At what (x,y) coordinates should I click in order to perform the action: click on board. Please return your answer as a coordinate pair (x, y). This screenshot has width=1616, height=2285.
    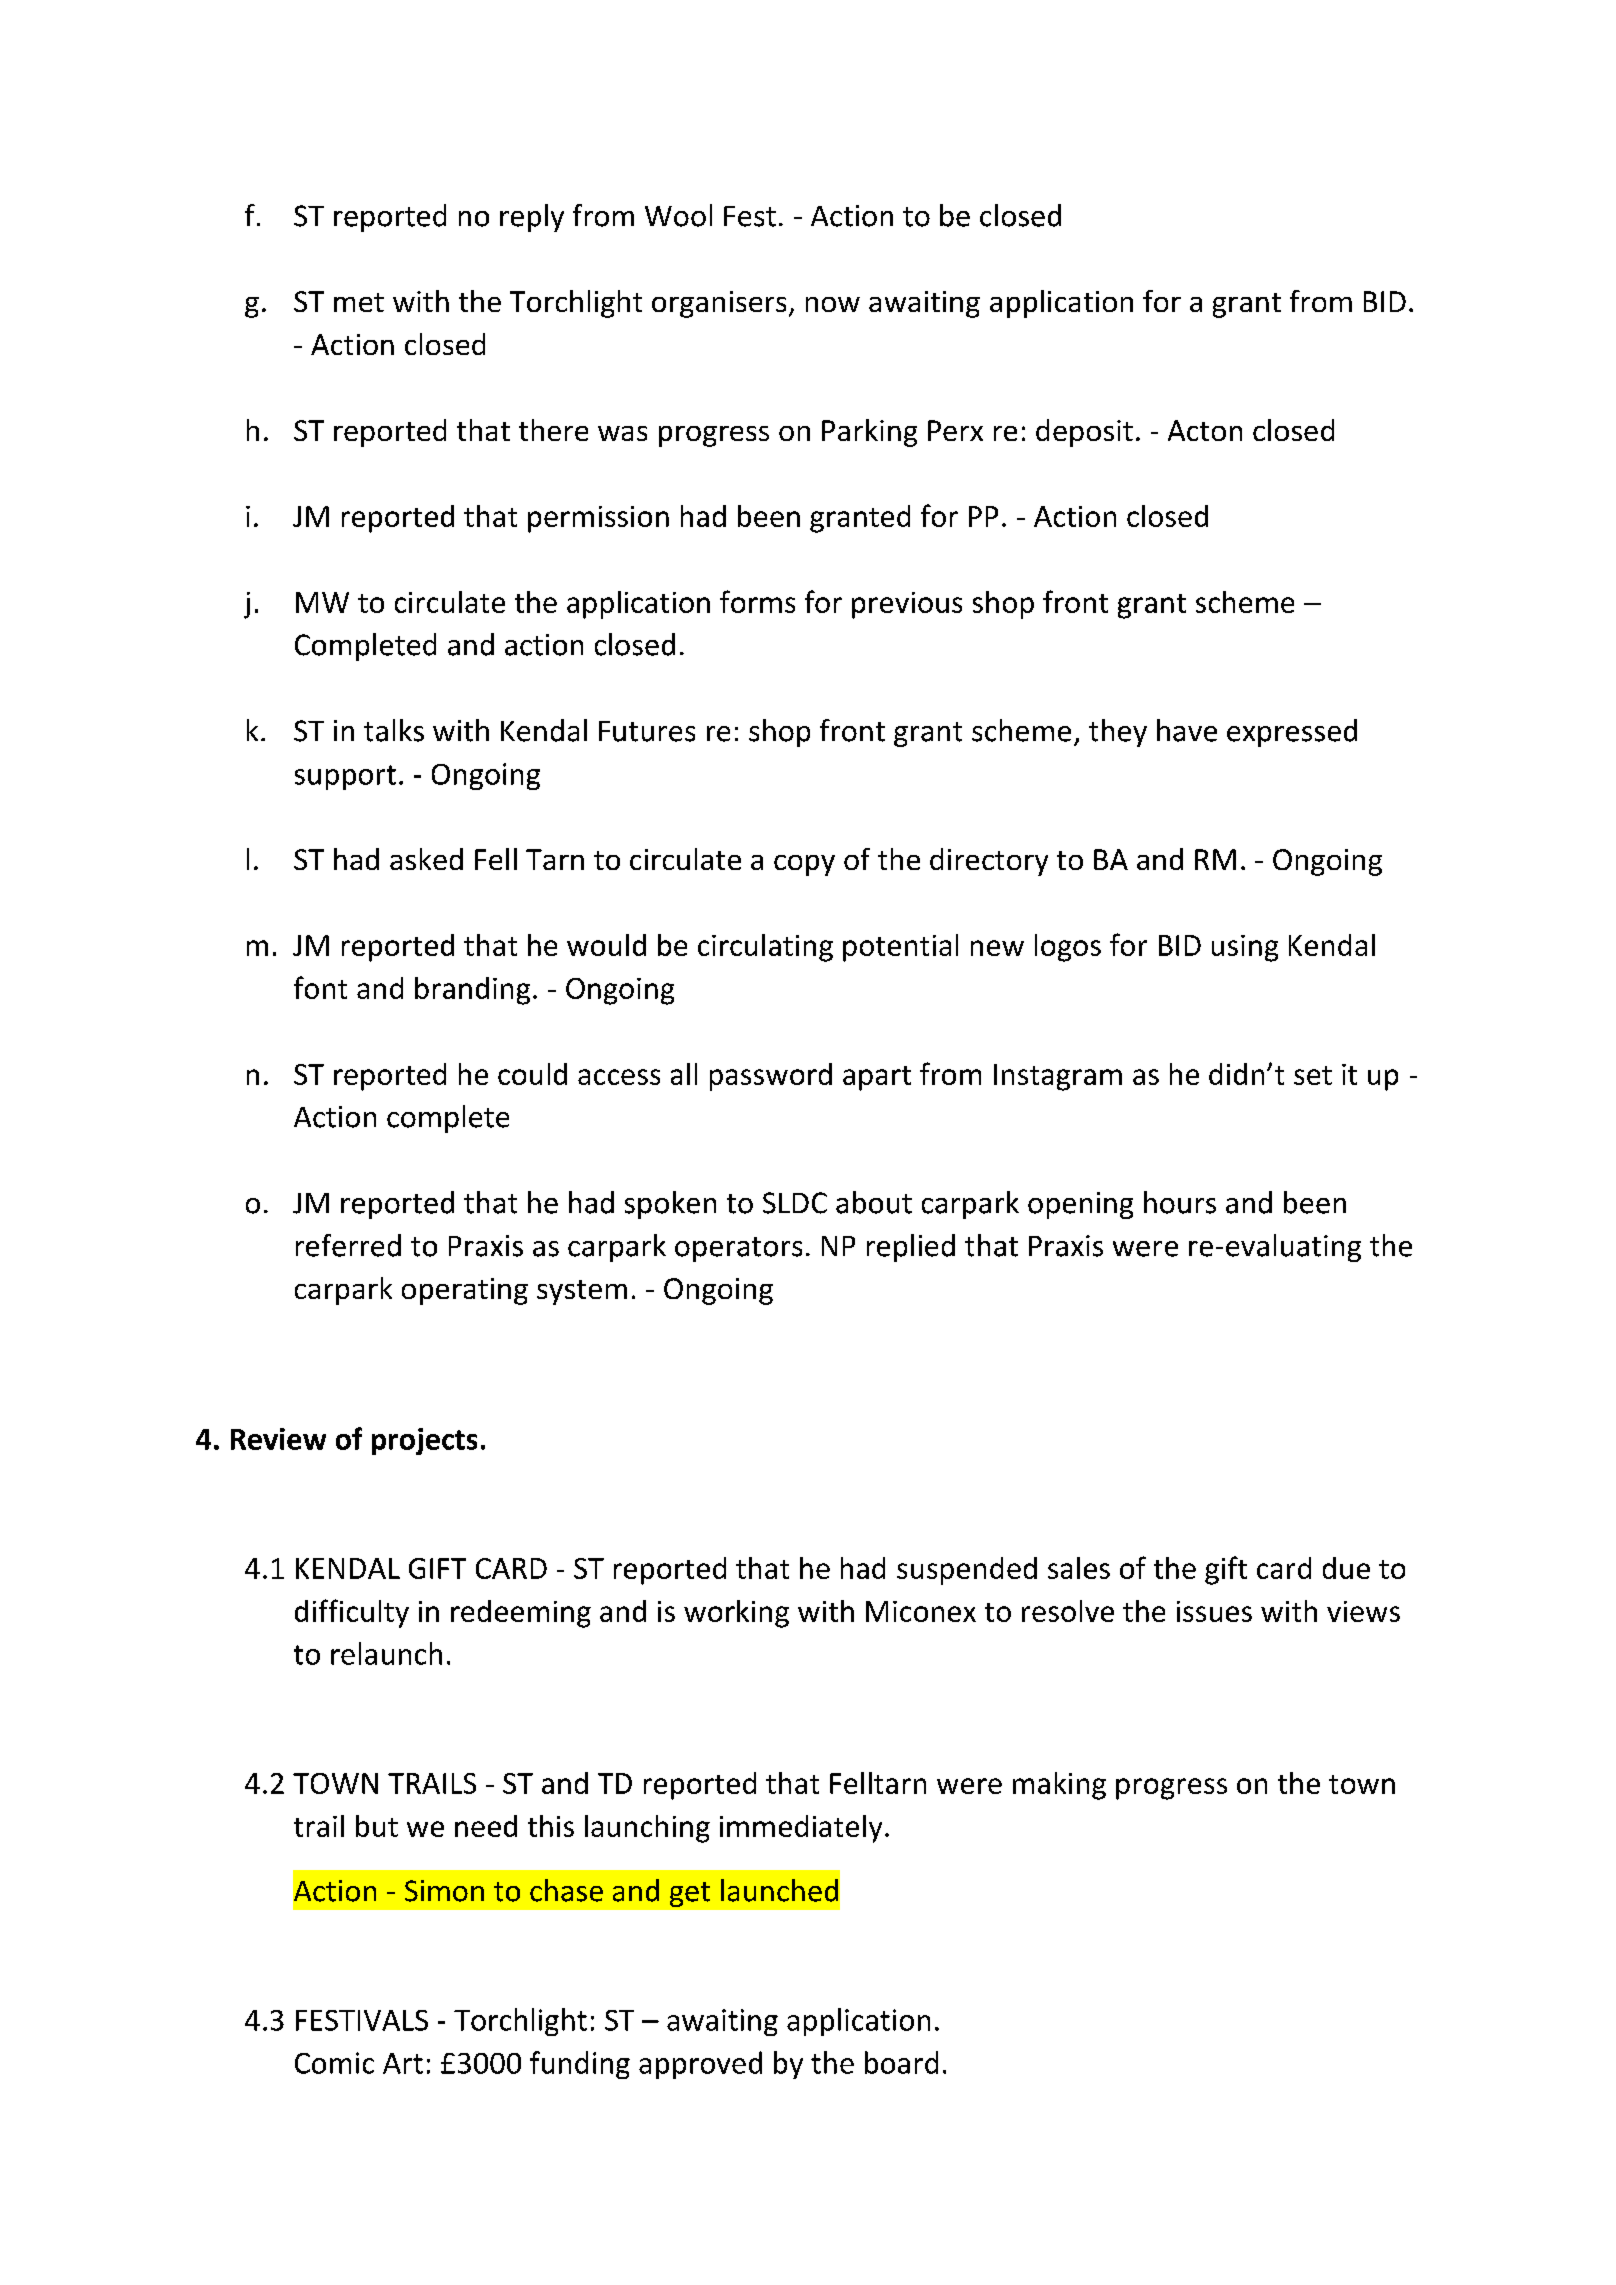
    Looking at the image, I should click on (901, 2062).
